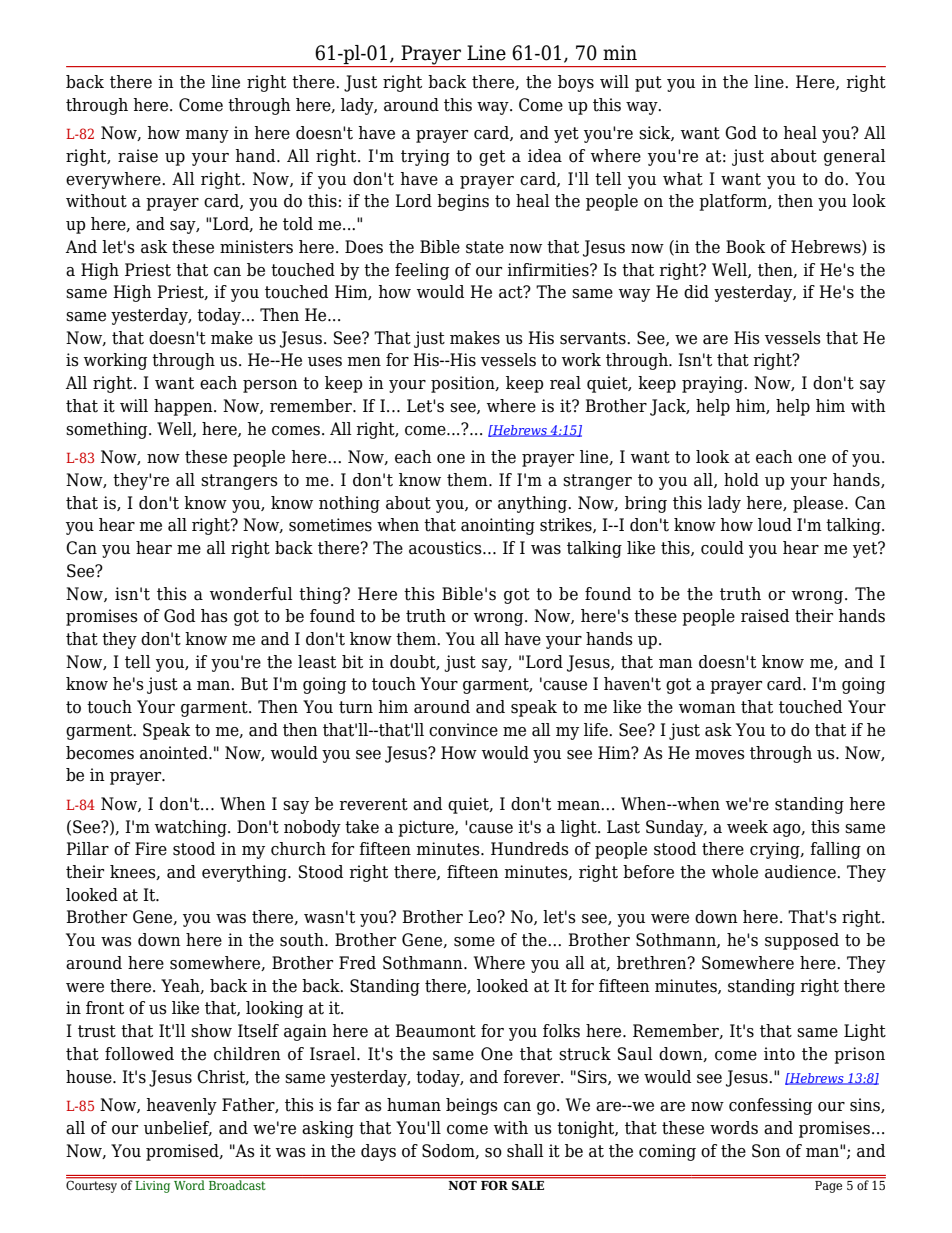 The height and width of the screenshot is (1233, 952). What do you see at coordinates (741, 480) in the screenshot?
I see `hold` at bounding box center [741, 480].
